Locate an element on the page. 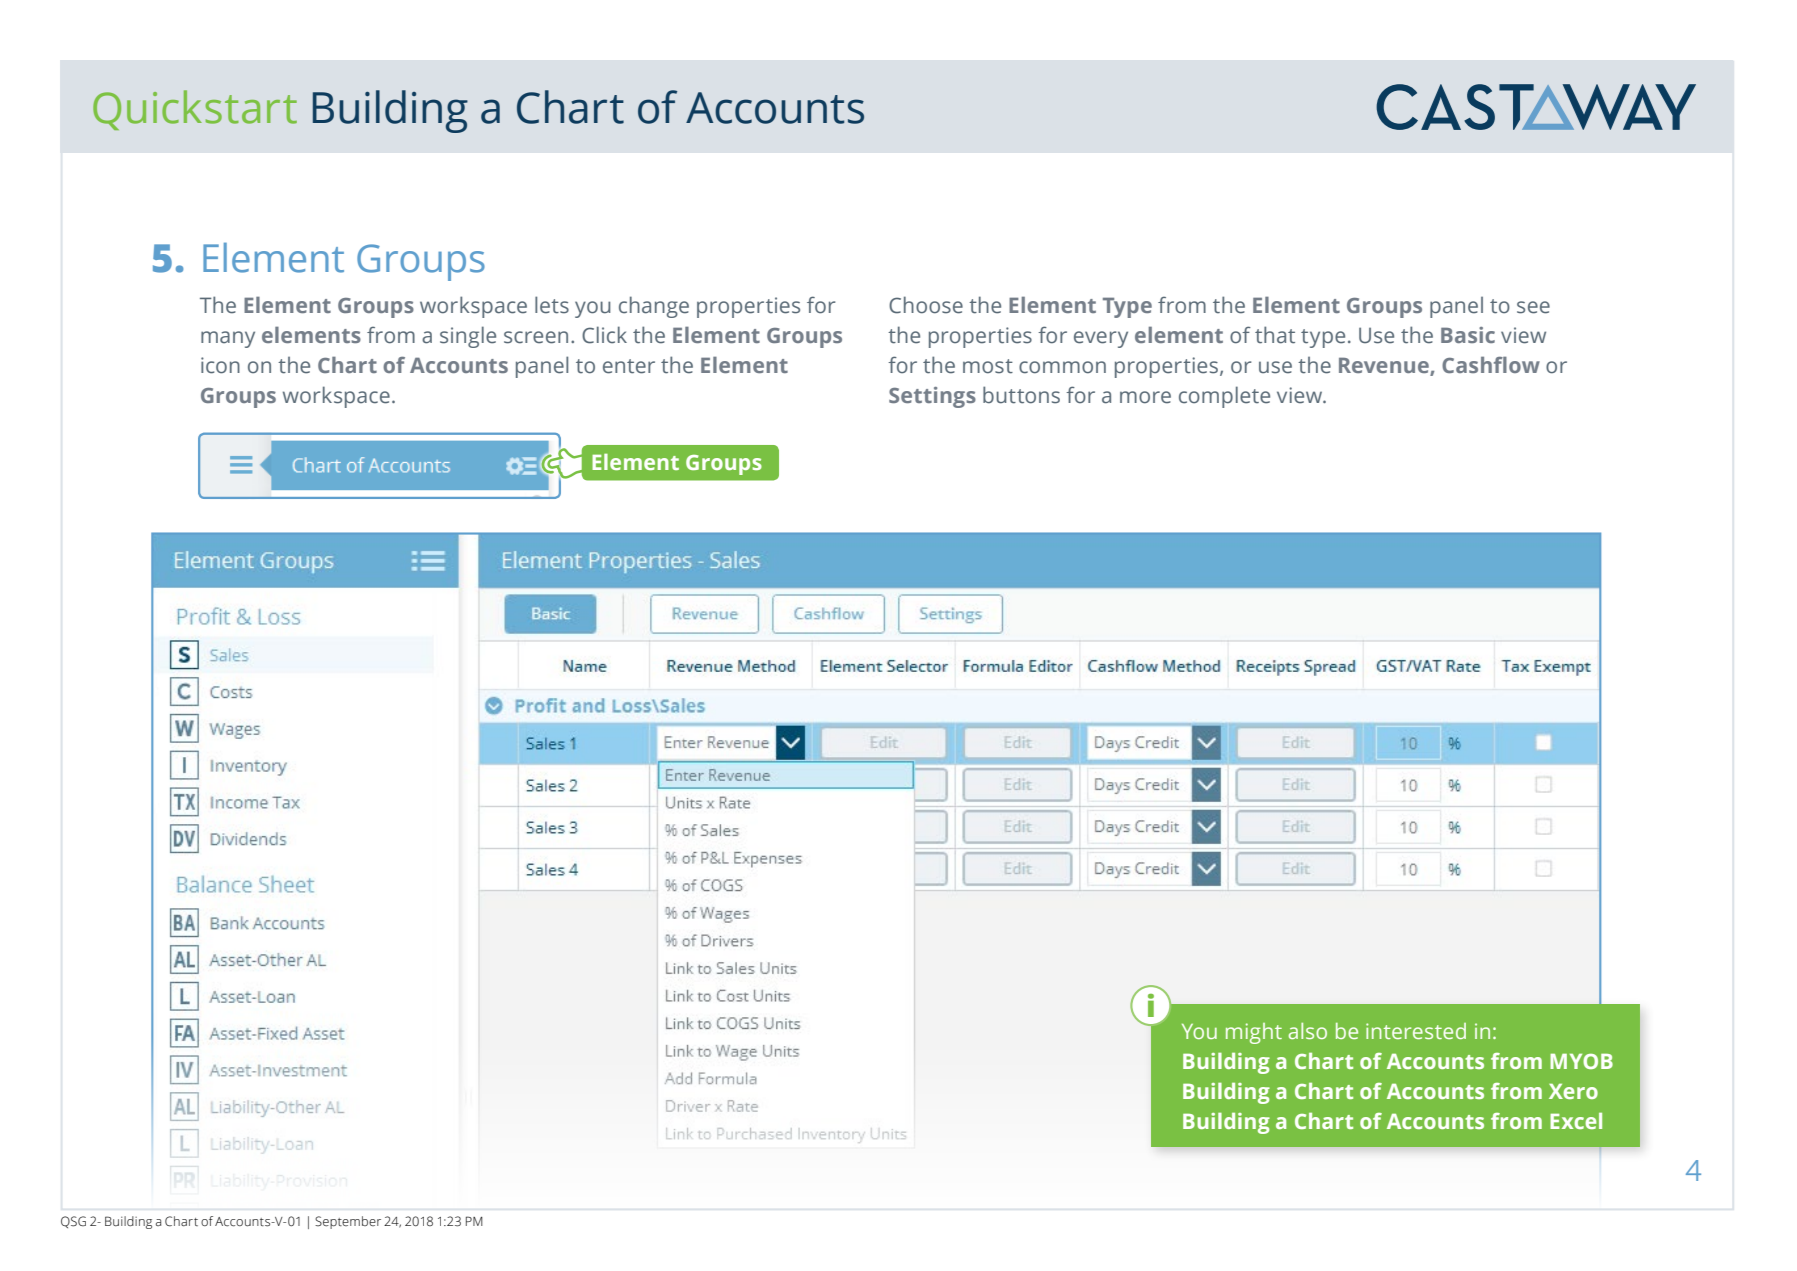  Excel is located at coordinates (1576, 1121).
